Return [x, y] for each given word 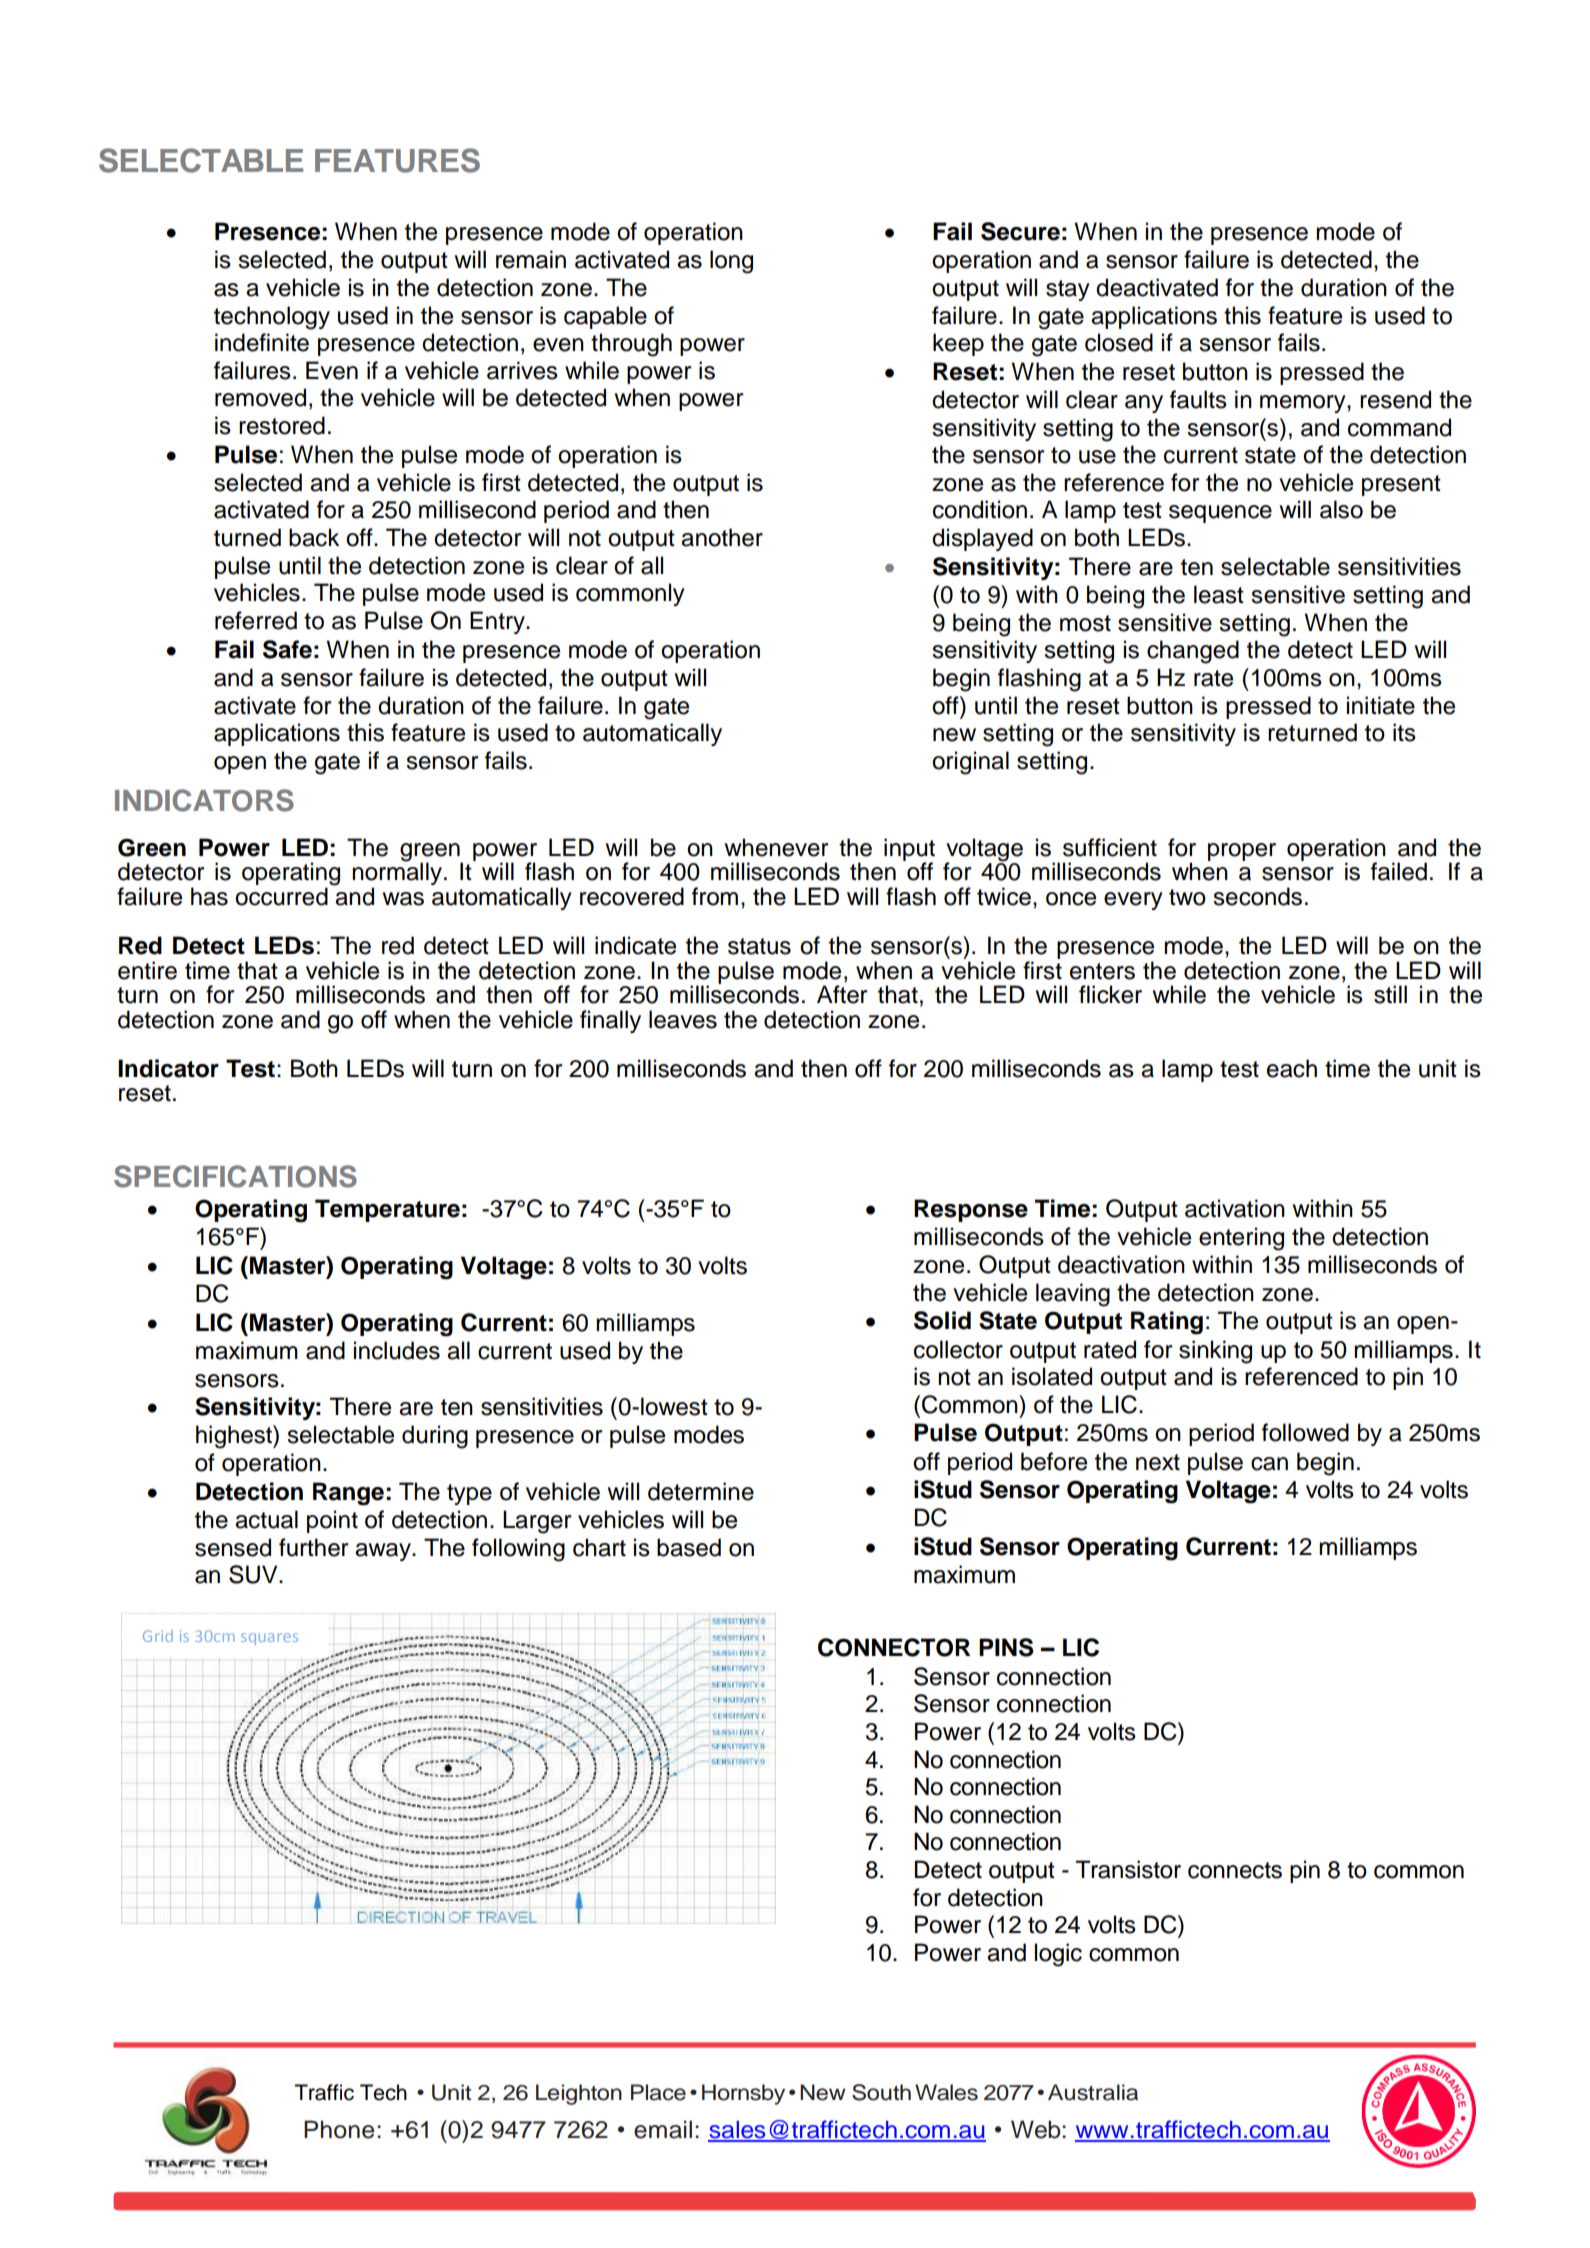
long [731, 262]
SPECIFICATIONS [235, 1176]
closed [1119, 342]
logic [1058, 1955]
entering [1241, 1239]
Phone [339, 2129]
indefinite [262, 342]
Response [971, 1210]
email [663, 2129]
